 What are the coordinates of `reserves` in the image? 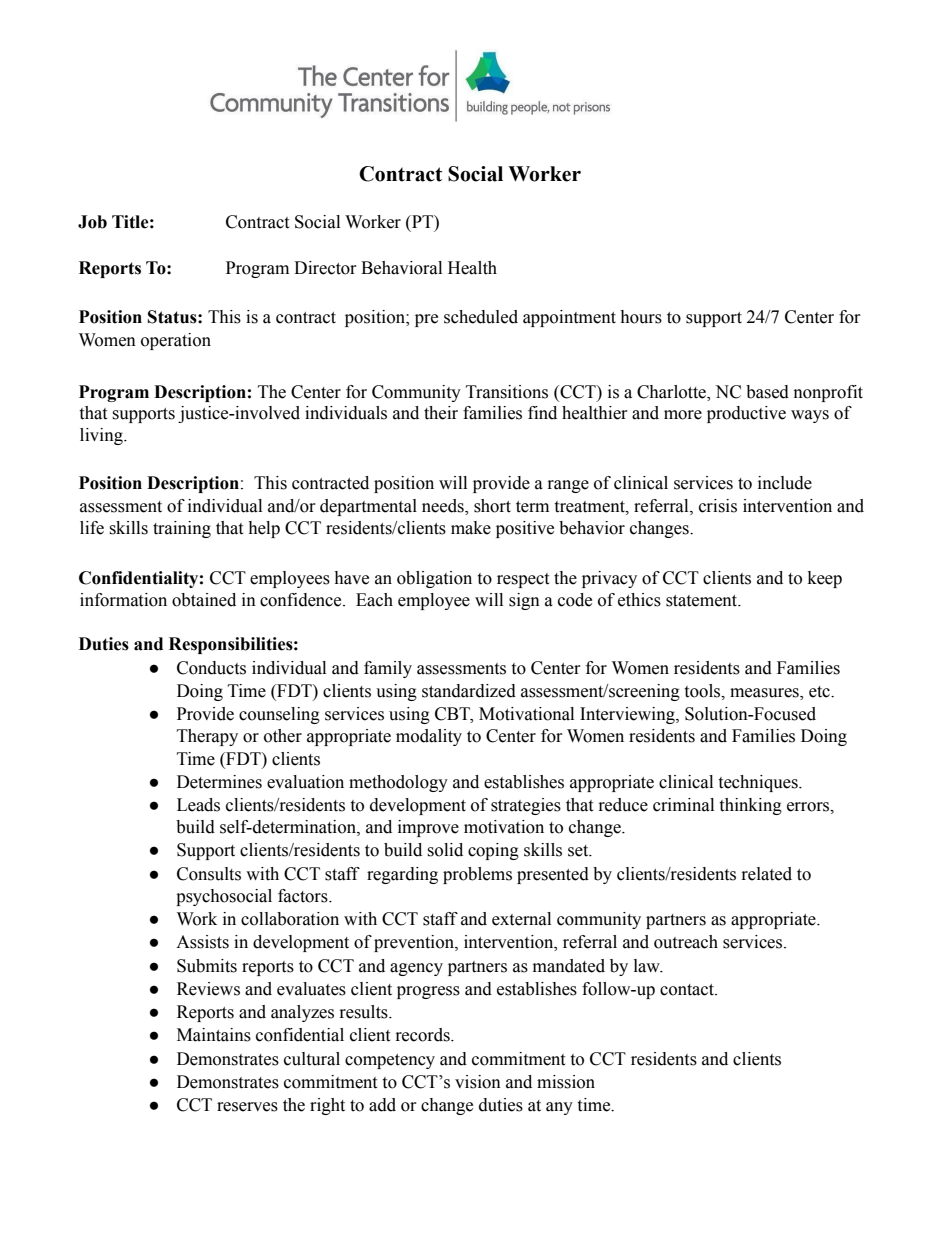 It's located at (247, 1107).
